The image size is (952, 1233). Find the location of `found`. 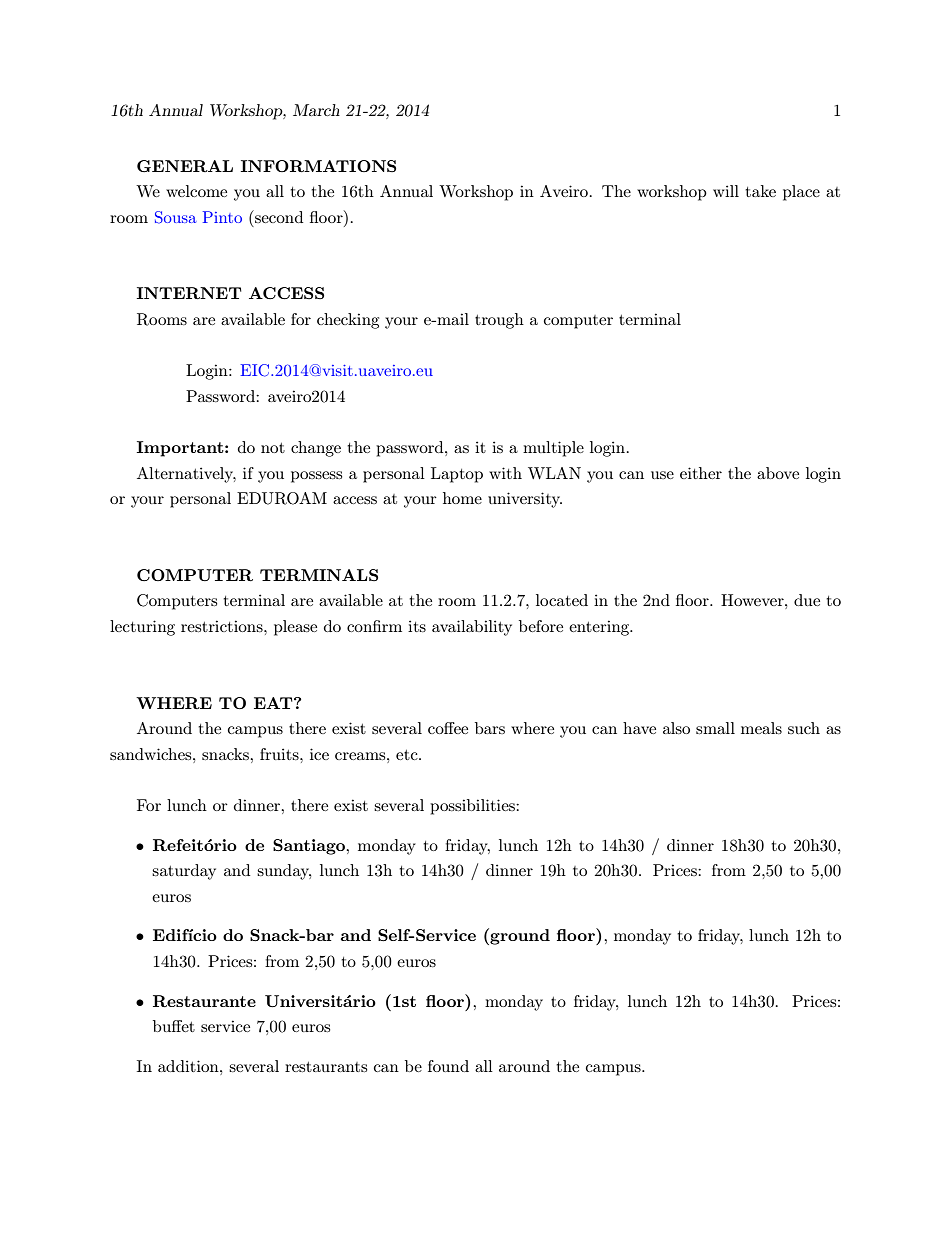

found is located at coordinates (448, 1066).
